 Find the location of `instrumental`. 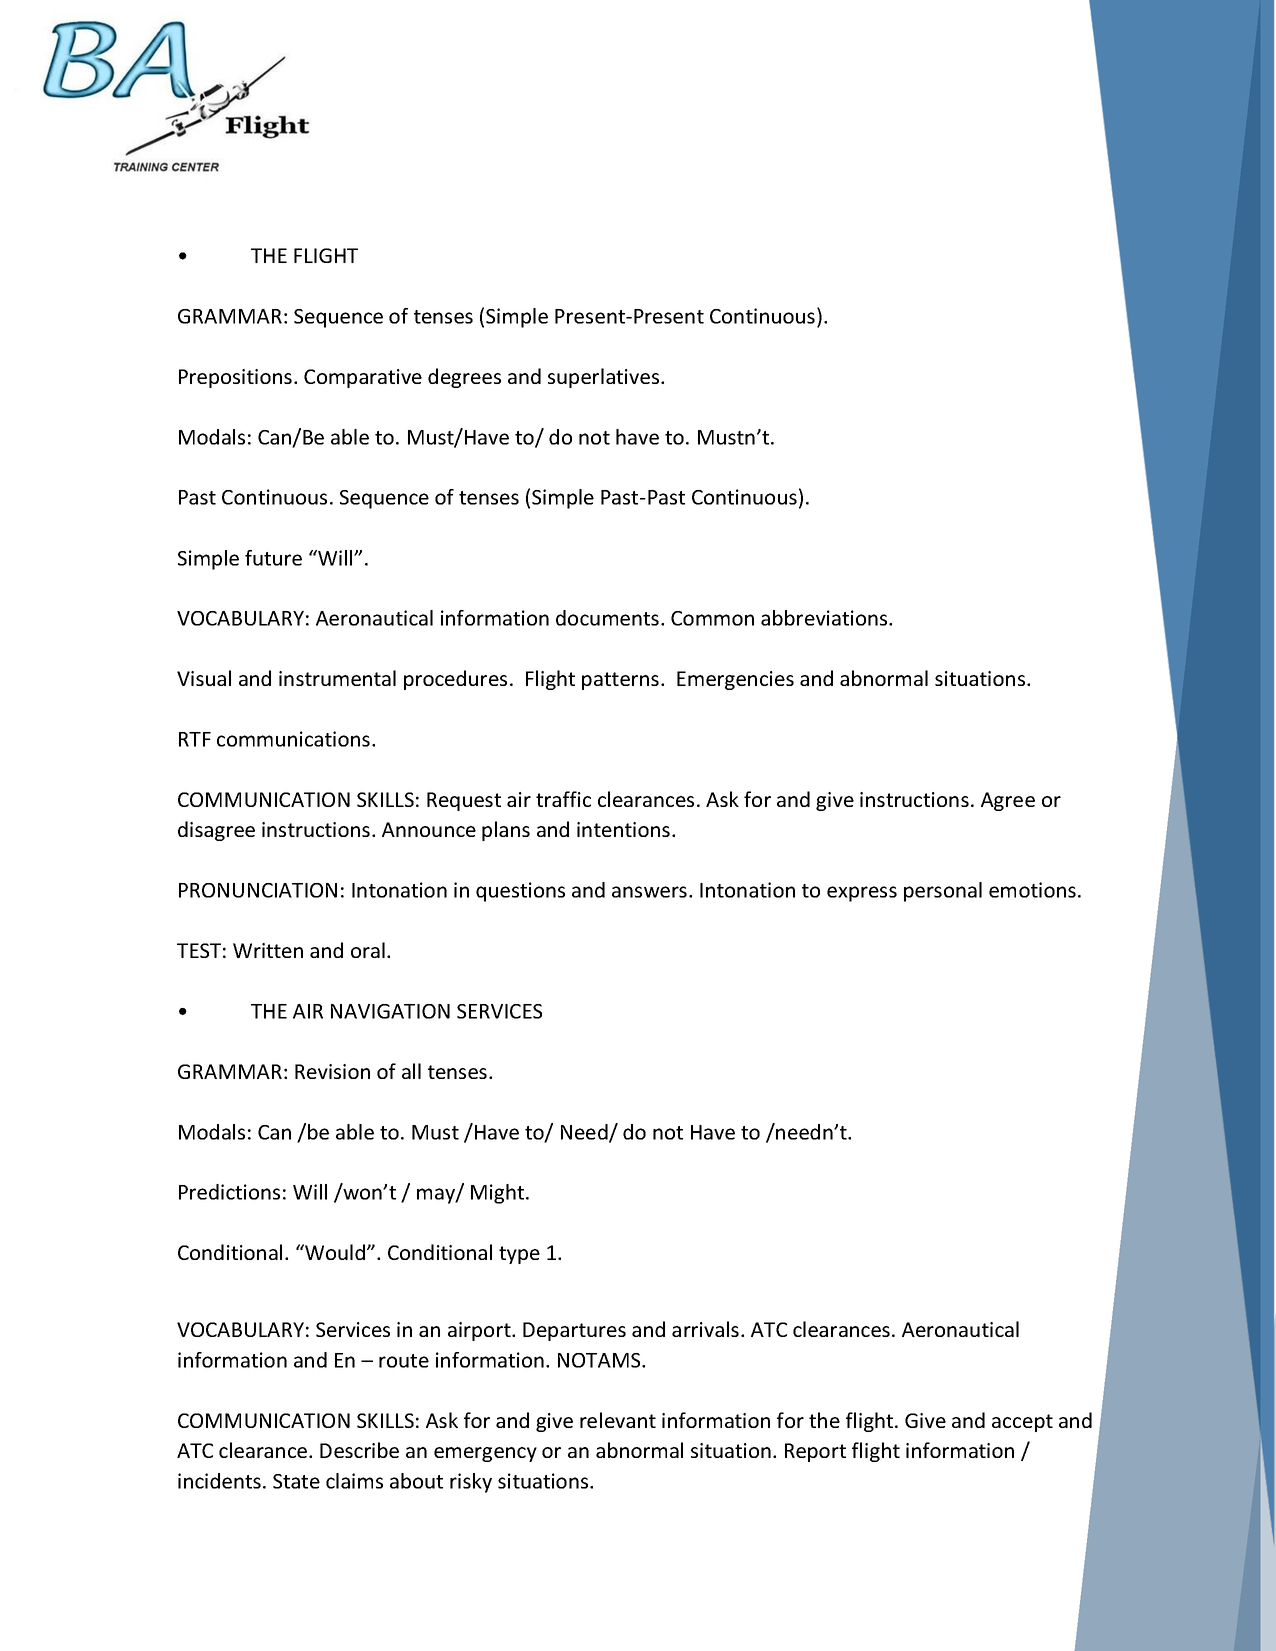

instrumental is located at coordinates (337, 678).
